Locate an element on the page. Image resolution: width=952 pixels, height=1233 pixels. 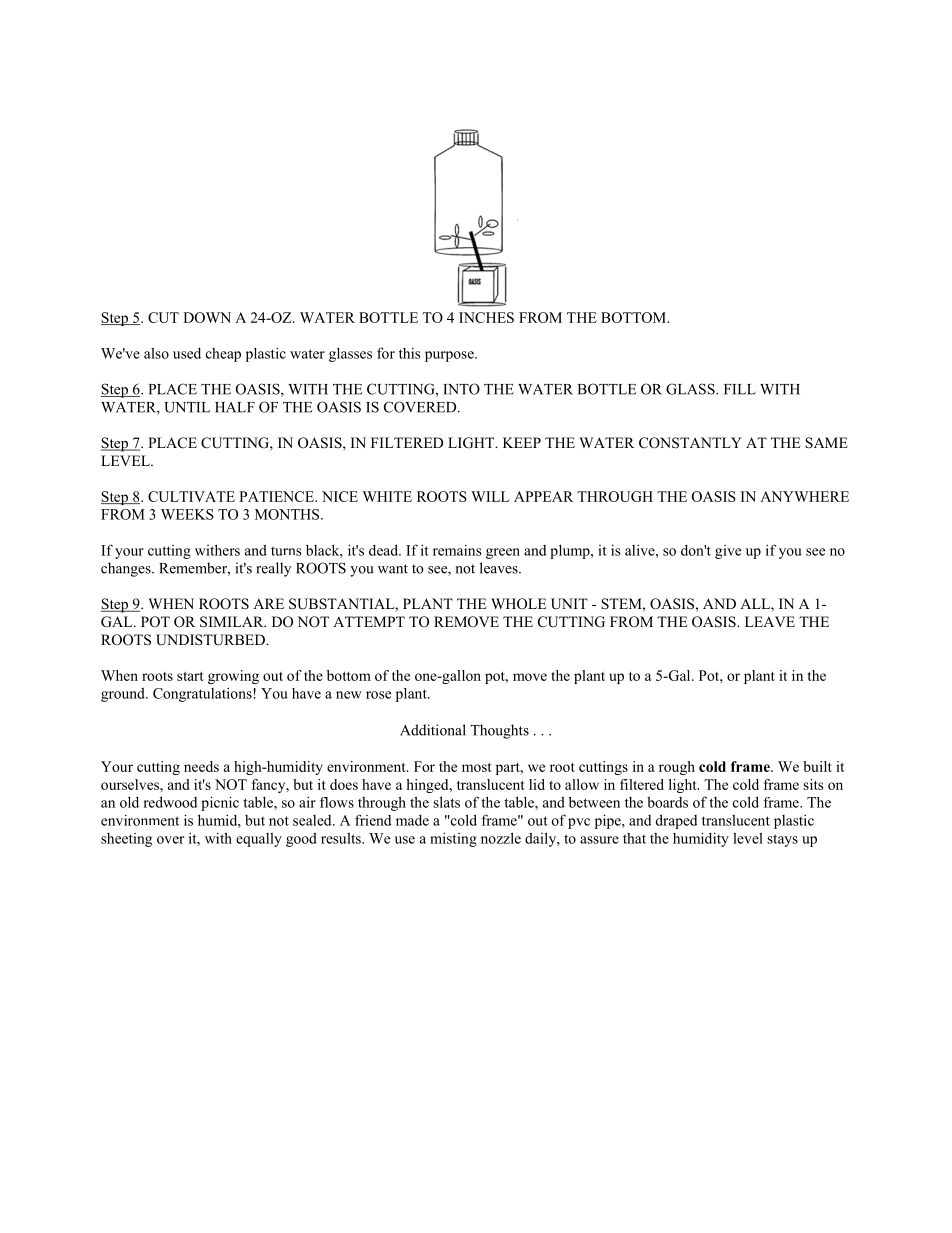
stays is located at coordinates (782, 840).
